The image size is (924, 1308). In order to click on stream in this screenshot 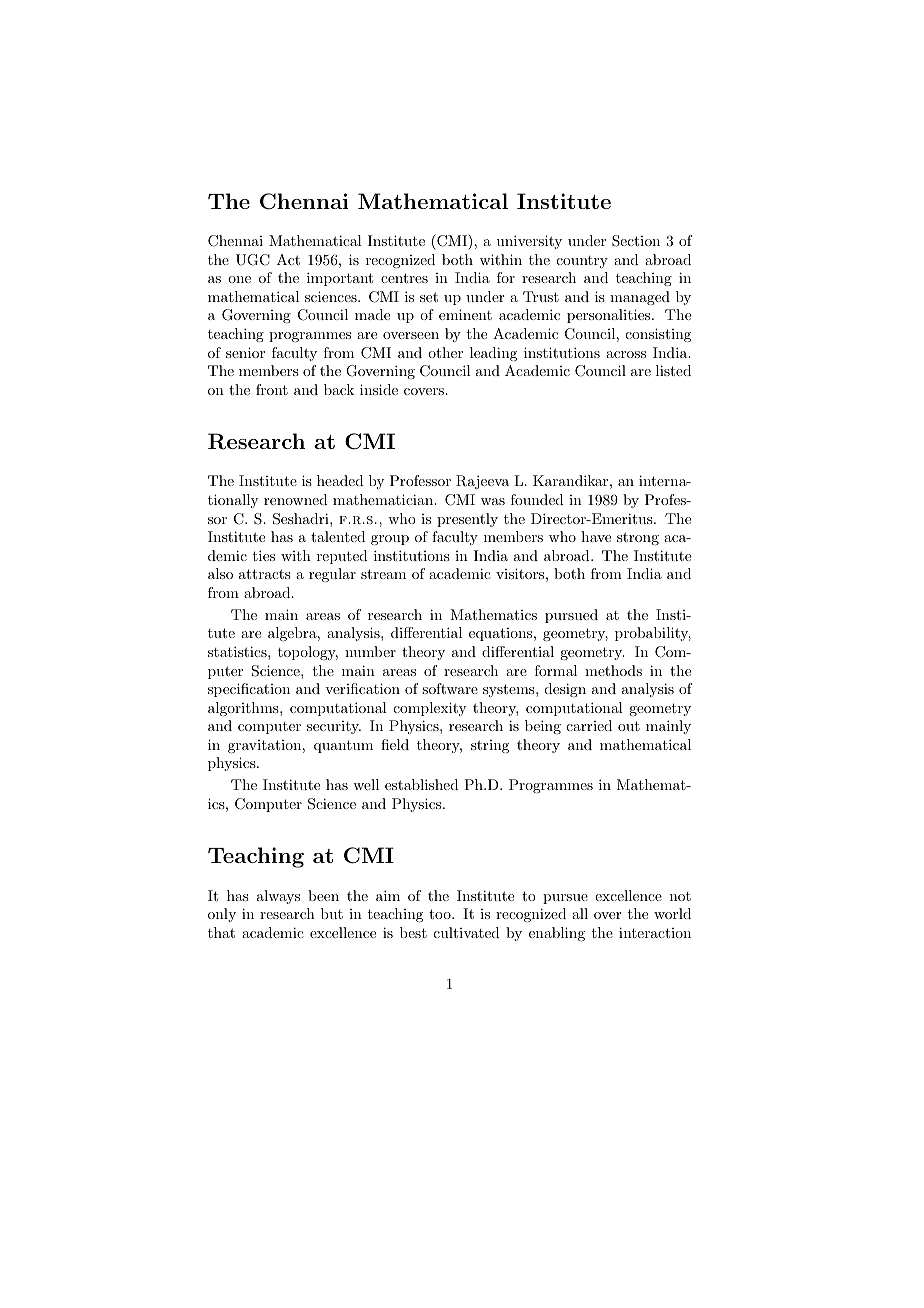, I will do `click(383, 574)`.
